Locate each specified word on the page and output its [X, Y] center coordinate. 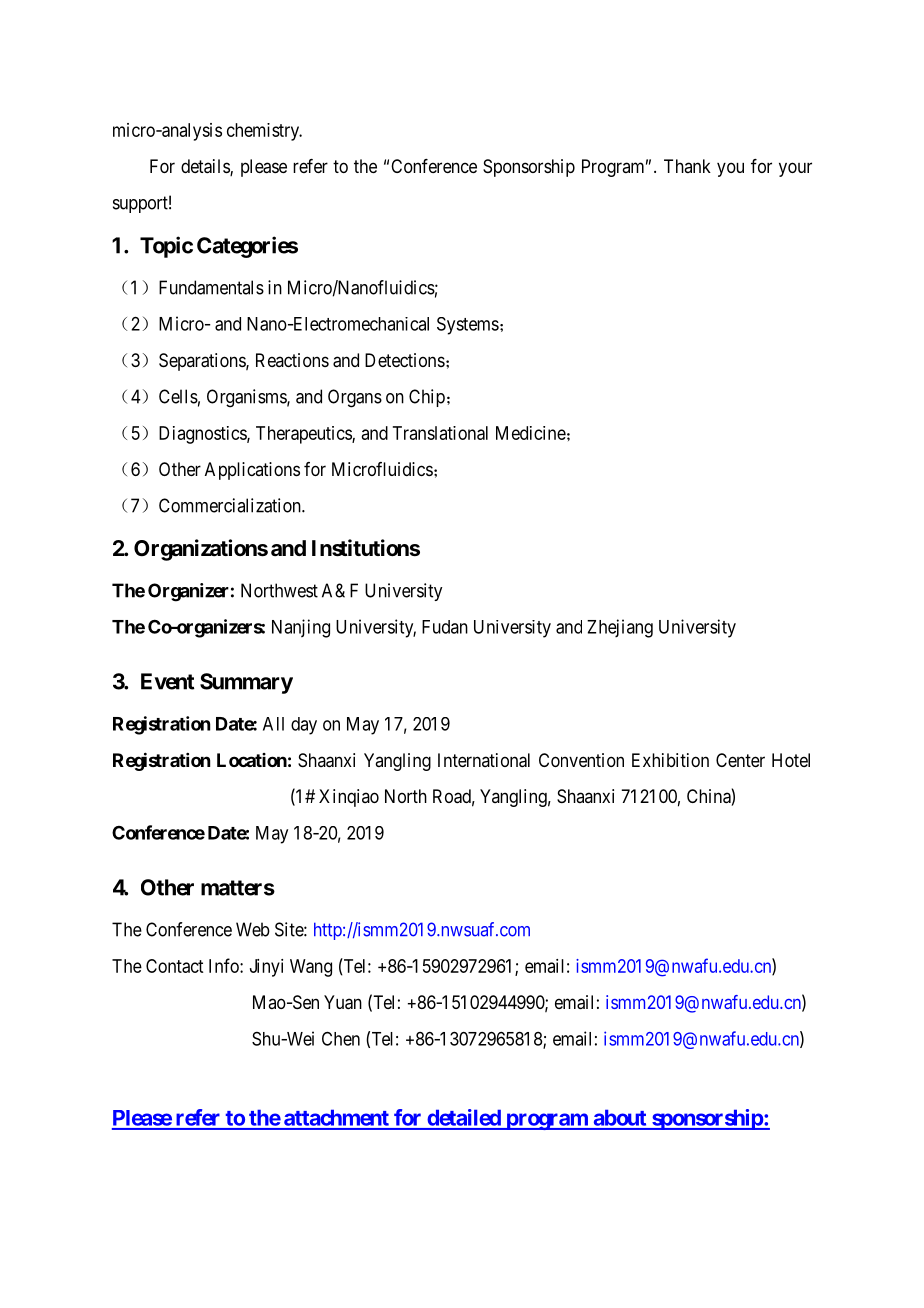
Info [225, 965]
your [795, 169]
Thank [687, 166]
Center [740, 760]
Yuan [343, 1002]
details [206, 167]
